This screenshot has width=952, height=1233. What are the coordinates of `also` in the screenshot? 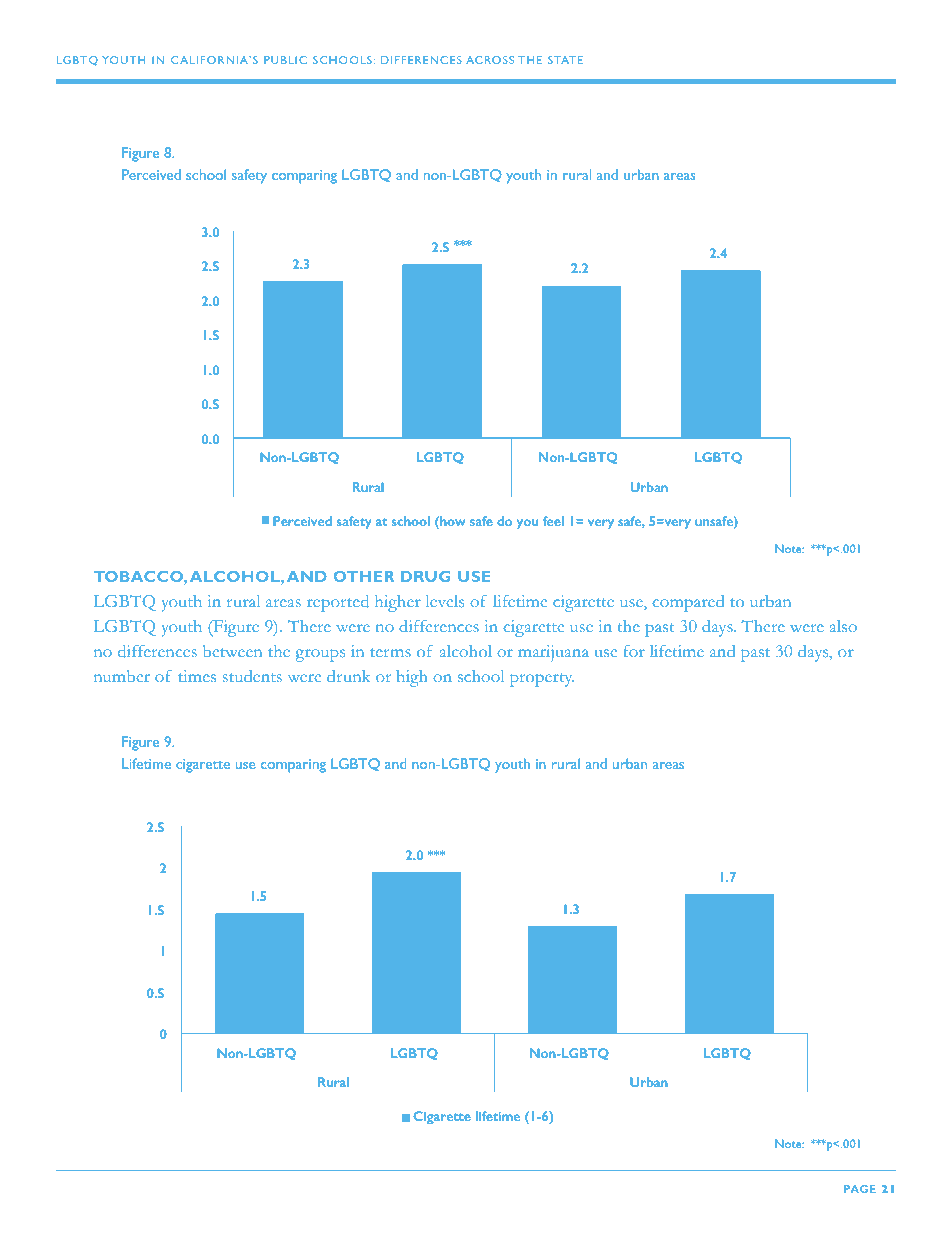 It's located at (843, 626).
